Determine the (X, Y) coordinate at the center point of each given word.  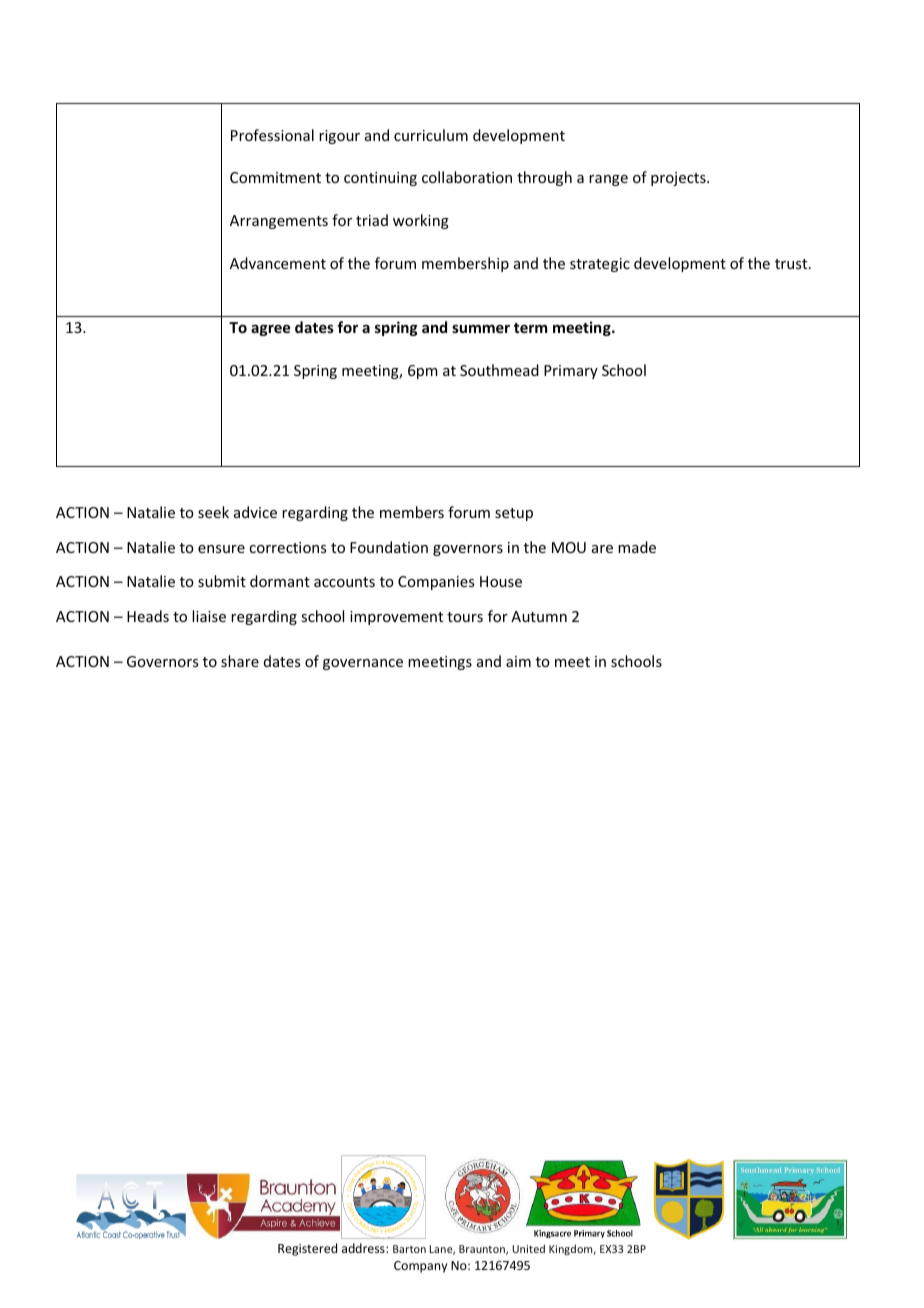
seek (213, 512)
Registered (307, 1249)
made (637, 547)
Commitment (275, 177)
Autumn (539, 616)
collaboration (467, 177)
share (240, 661)
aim (518, 661)
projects (679, 179)
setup (514, 514)
